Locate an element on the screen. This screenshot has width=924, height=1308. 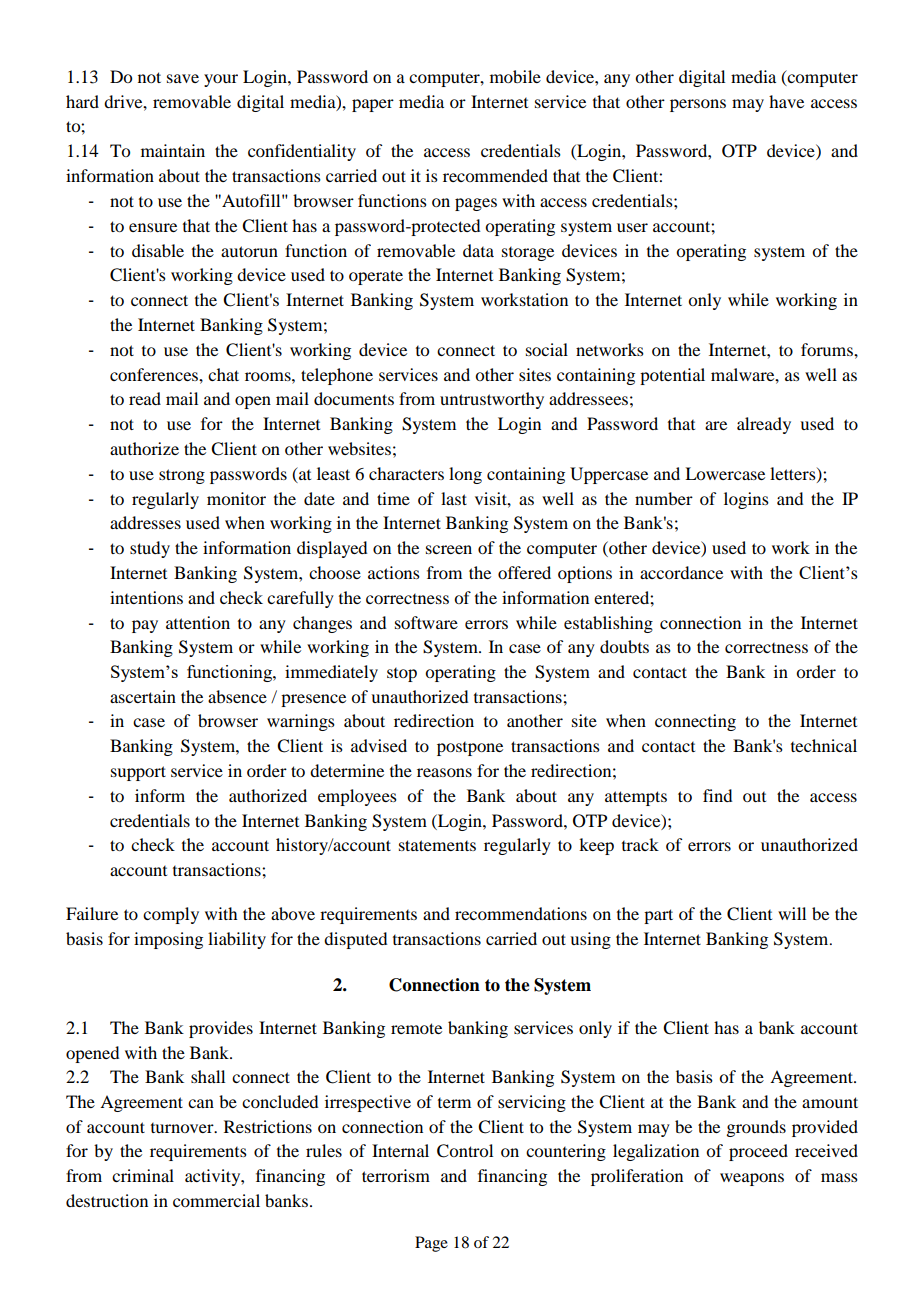
long is located at coordinates (465, 475).
